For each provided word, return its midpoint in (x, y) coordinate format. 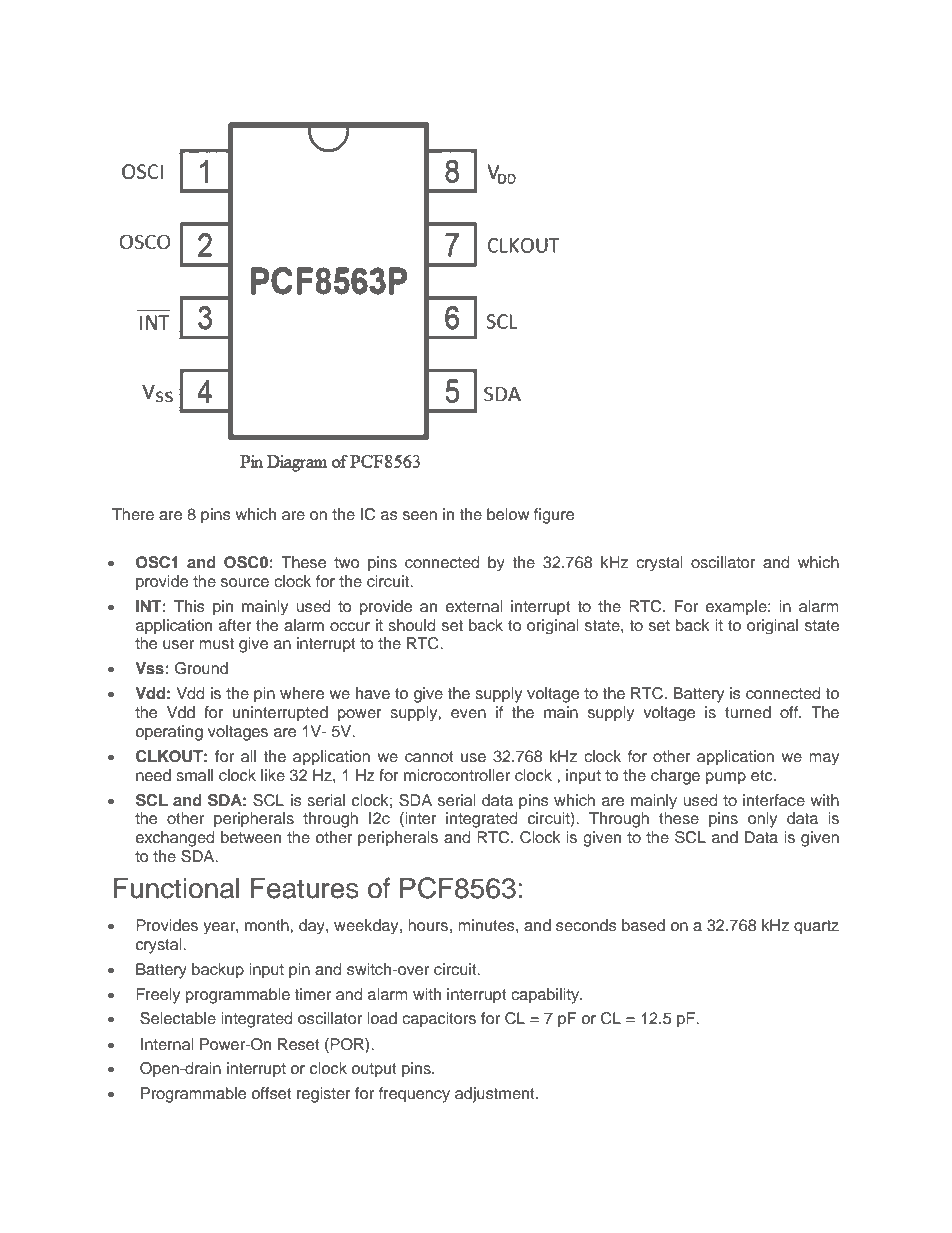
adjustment (496, 1095)
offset (272, 1093)
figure (554, 516)
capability (546, 996)
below (508, 514)
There (133, 514)
